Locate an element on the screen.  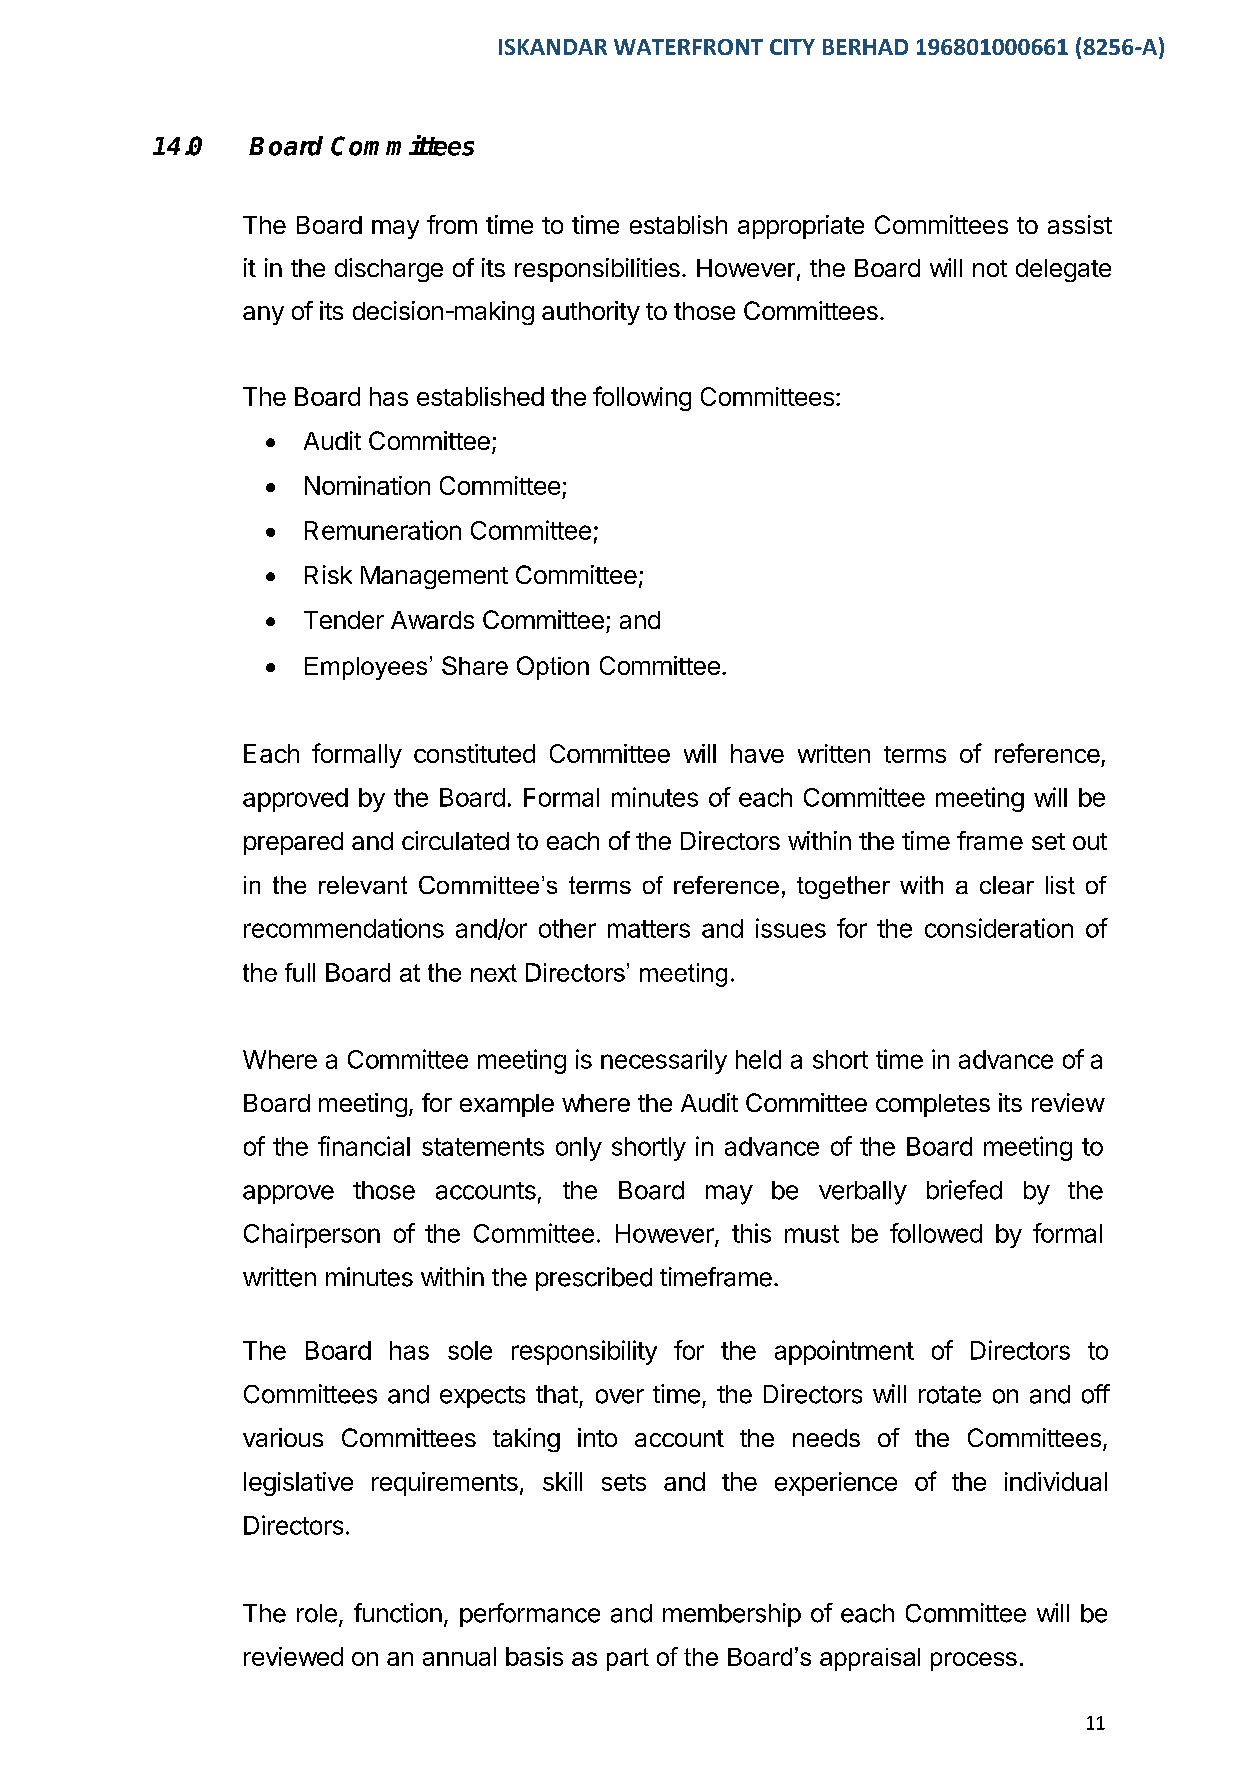
not is located at coordinates (990, 268).
